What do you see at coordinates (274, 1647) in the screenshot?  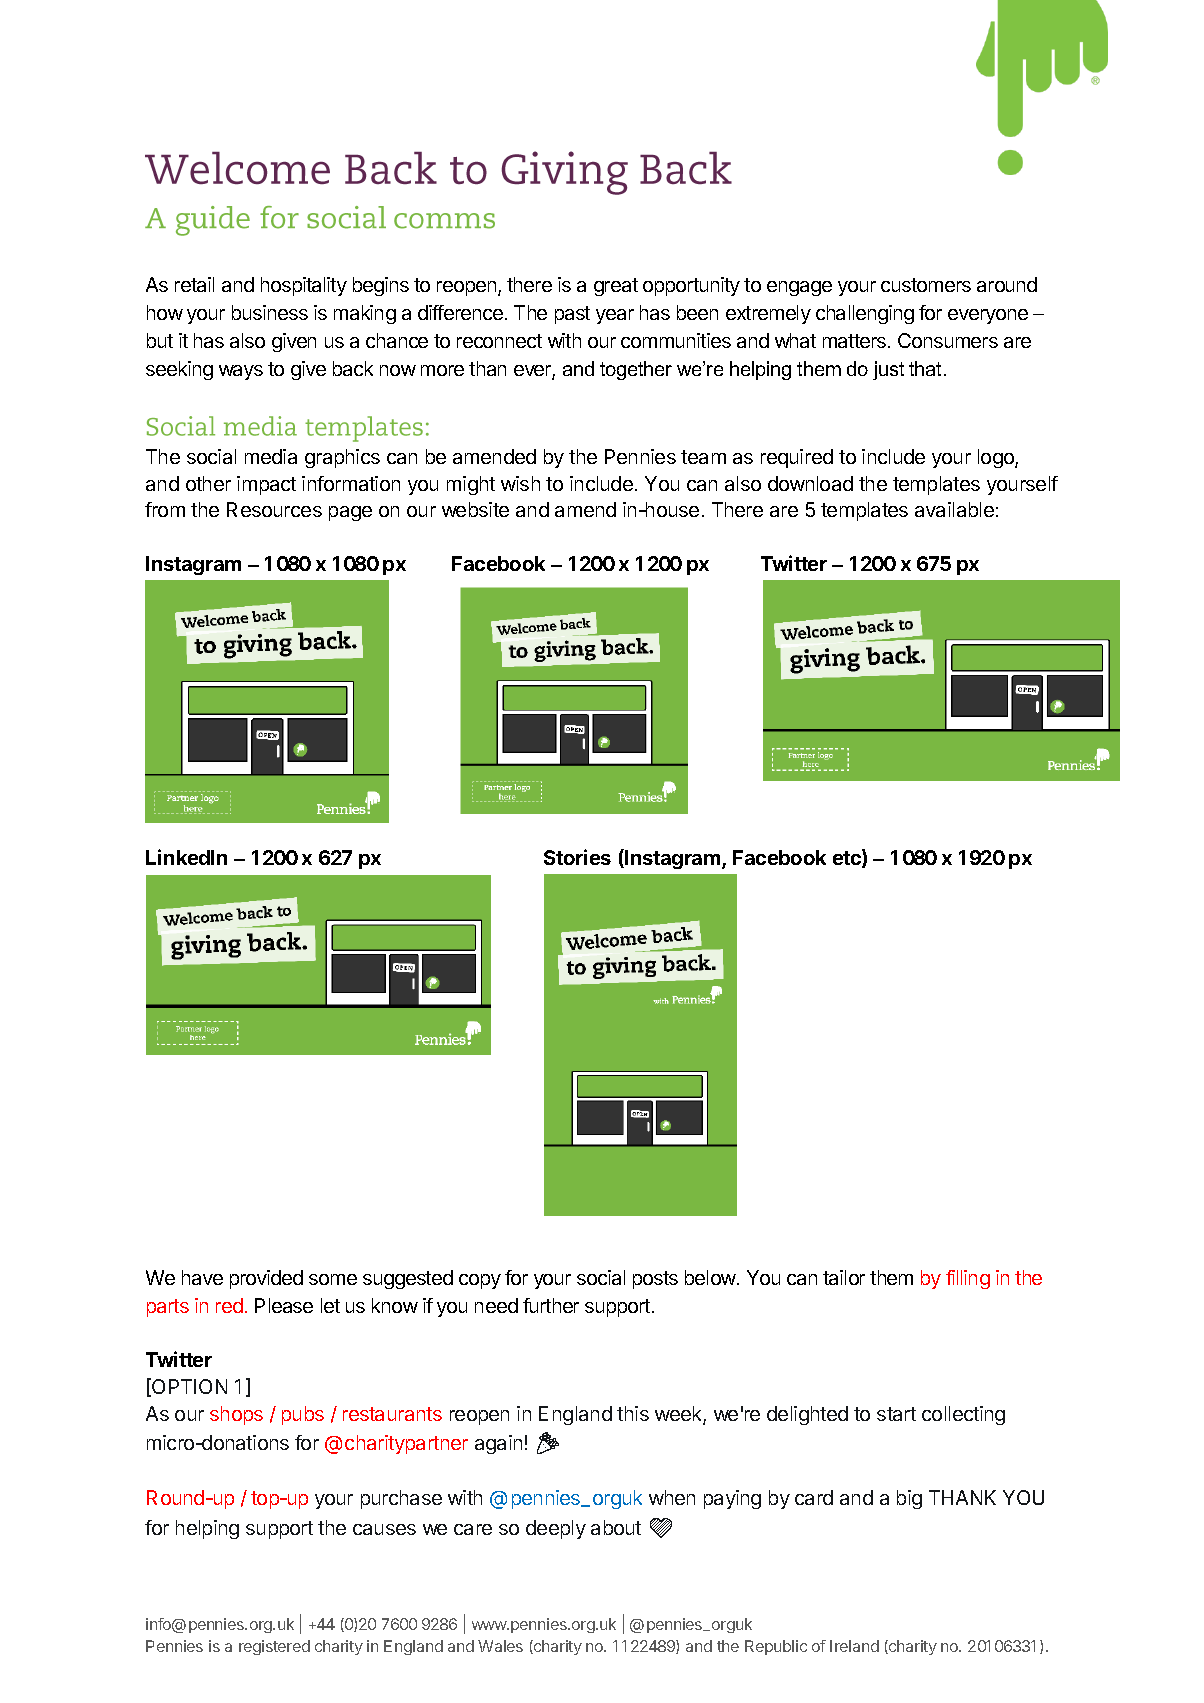 I see `registered` at bounding box center [274, 1647].
